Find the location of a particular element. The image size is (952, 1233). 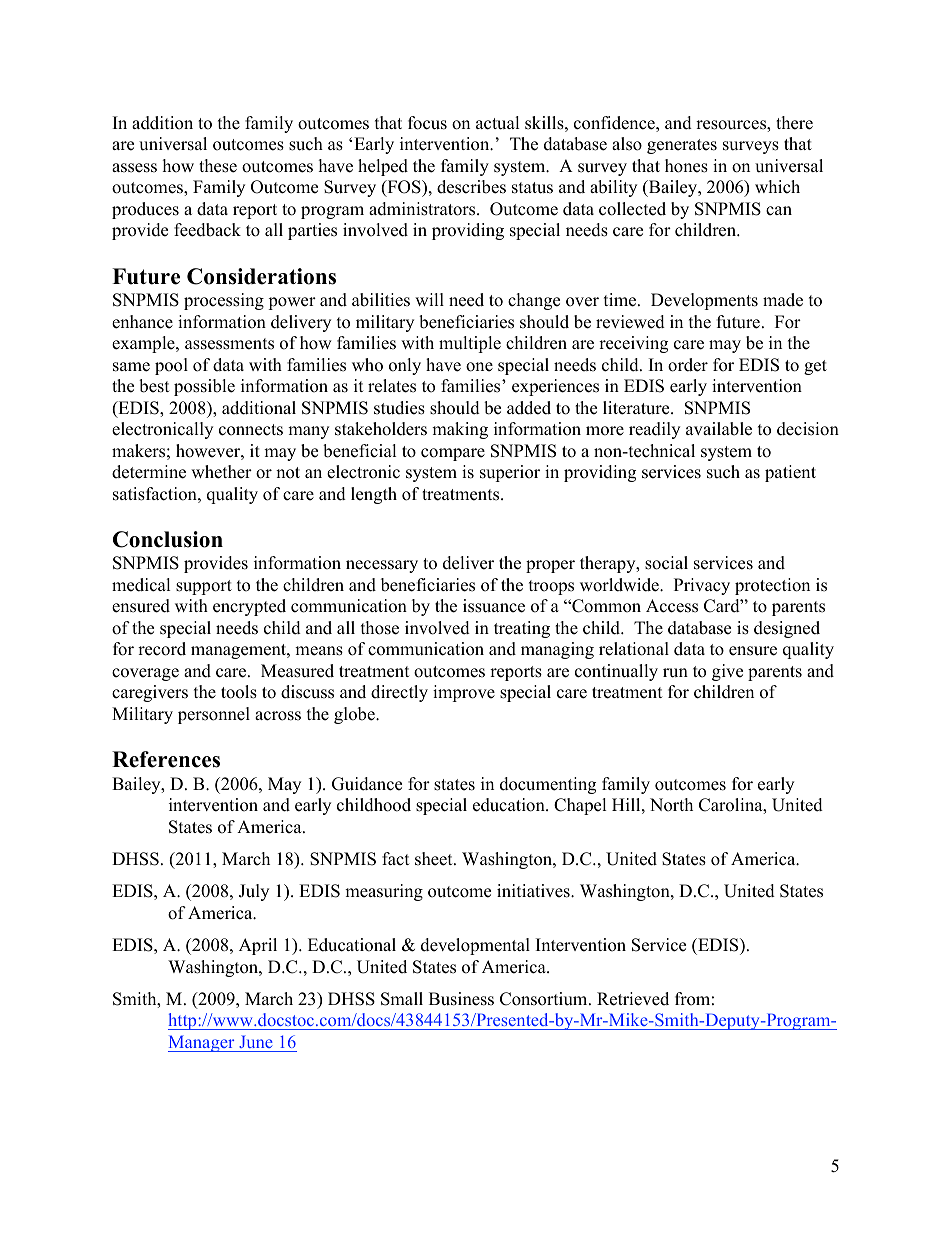

generates is located at coordinates (682, 146).
